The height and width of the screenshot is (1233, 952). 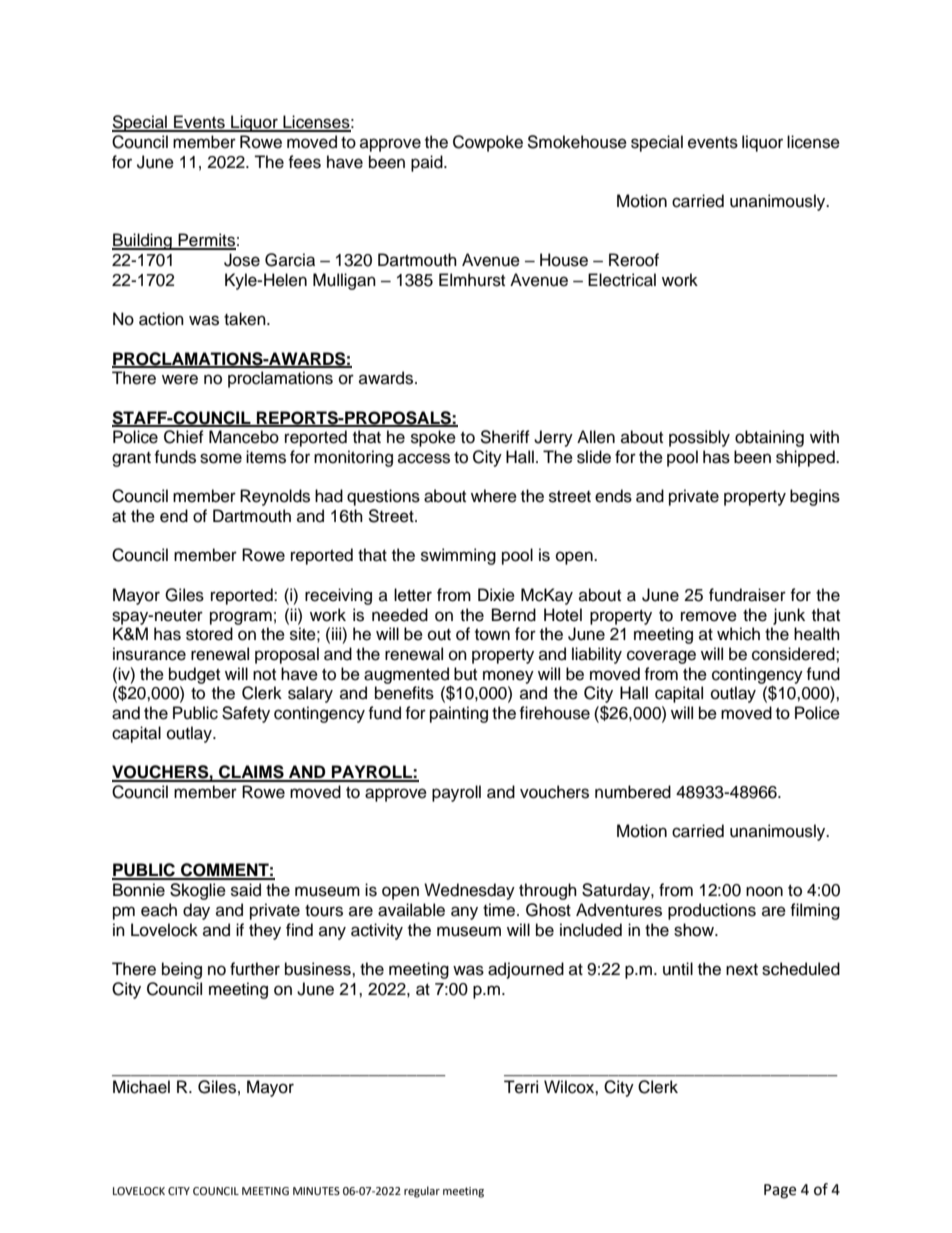 What do you see at coordinates (246, 890) in the screenshot?
I see `said` at bounding box center [246, 890].
